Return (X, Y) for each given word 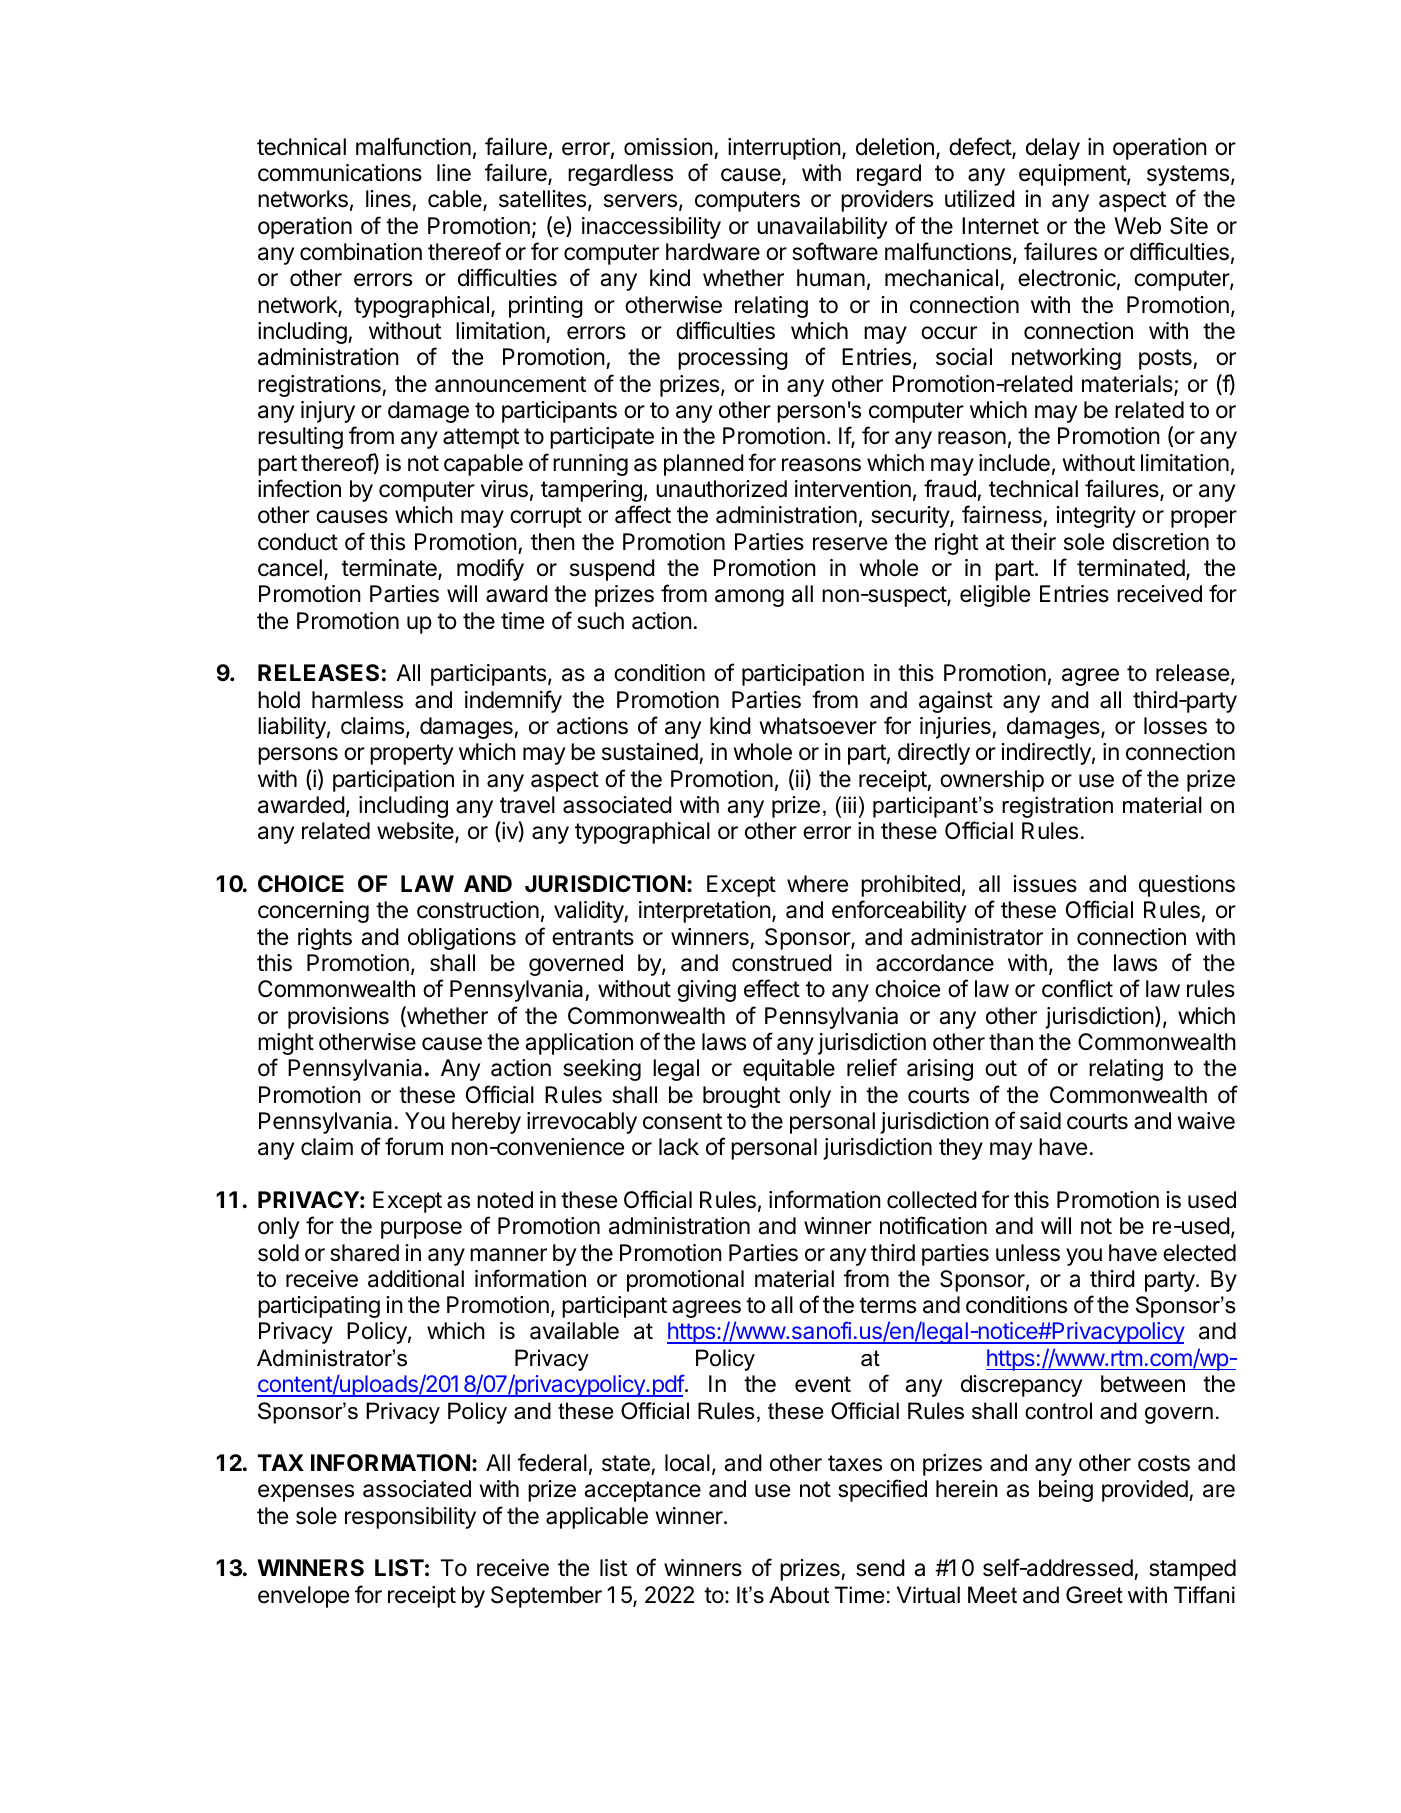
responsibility (410, 1518)
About (799, 1595)
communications (340, 173)
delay (1053, 149)
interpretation (705, 912)
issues (1045, 884)
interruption (784, 149)
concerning (313, 912)
